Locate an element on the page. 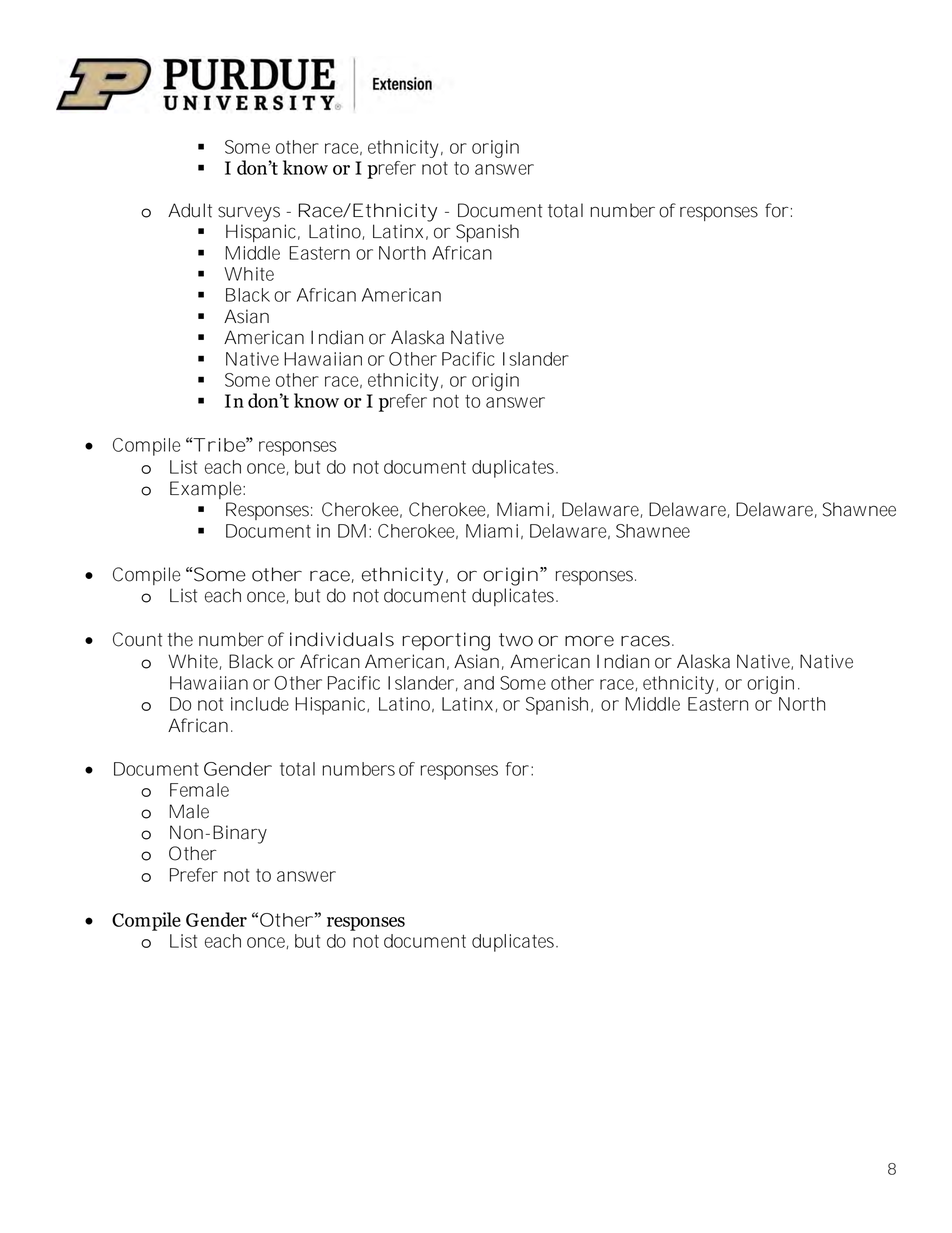  include is located at coordinates (260, 704).
